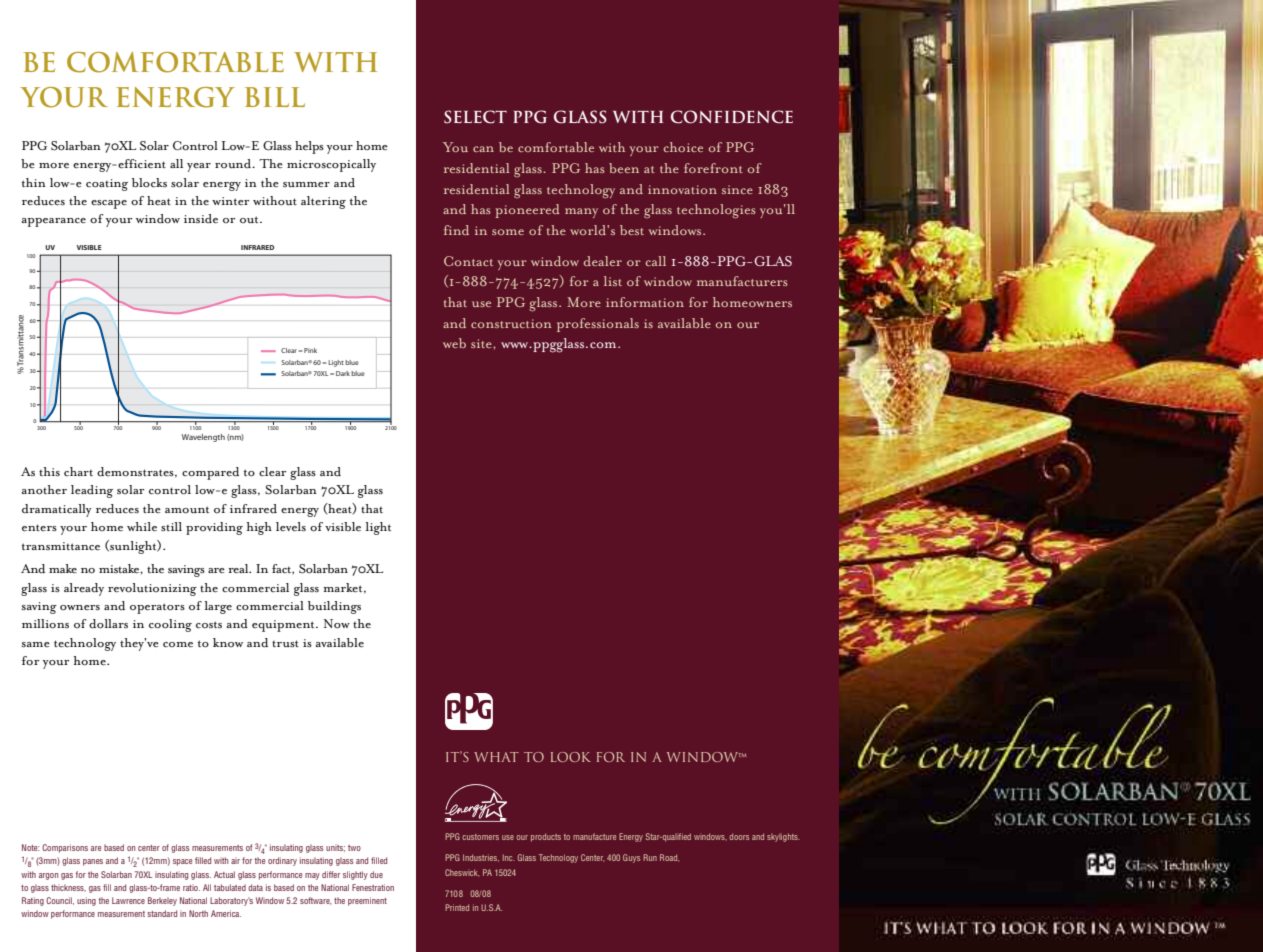  I want to click on dollars, so click(108, 624).
